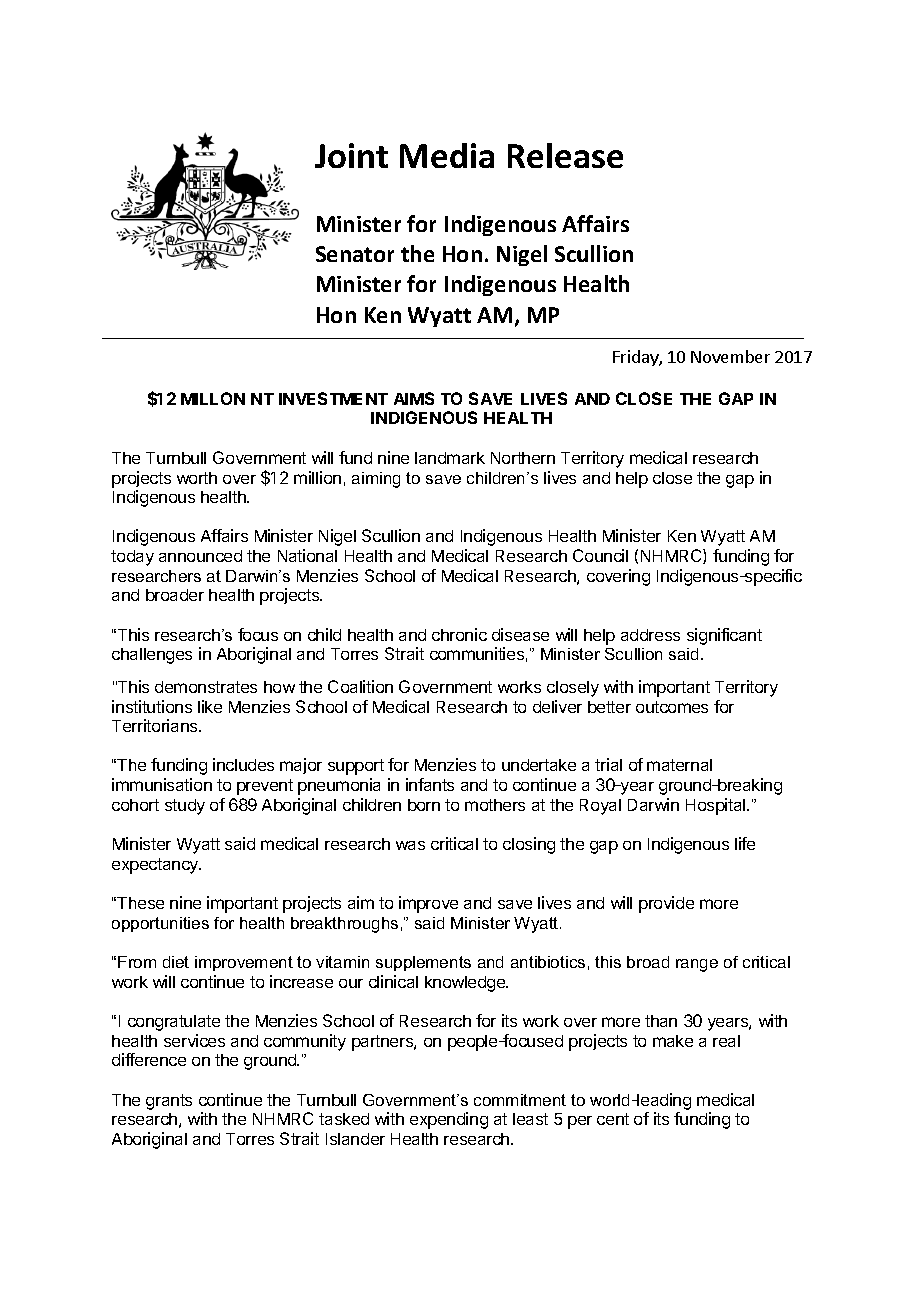 The height and width of the document is (1308, 924). Describe the element at coordinates (565, 155) in the document. I see `Release` at that location.
